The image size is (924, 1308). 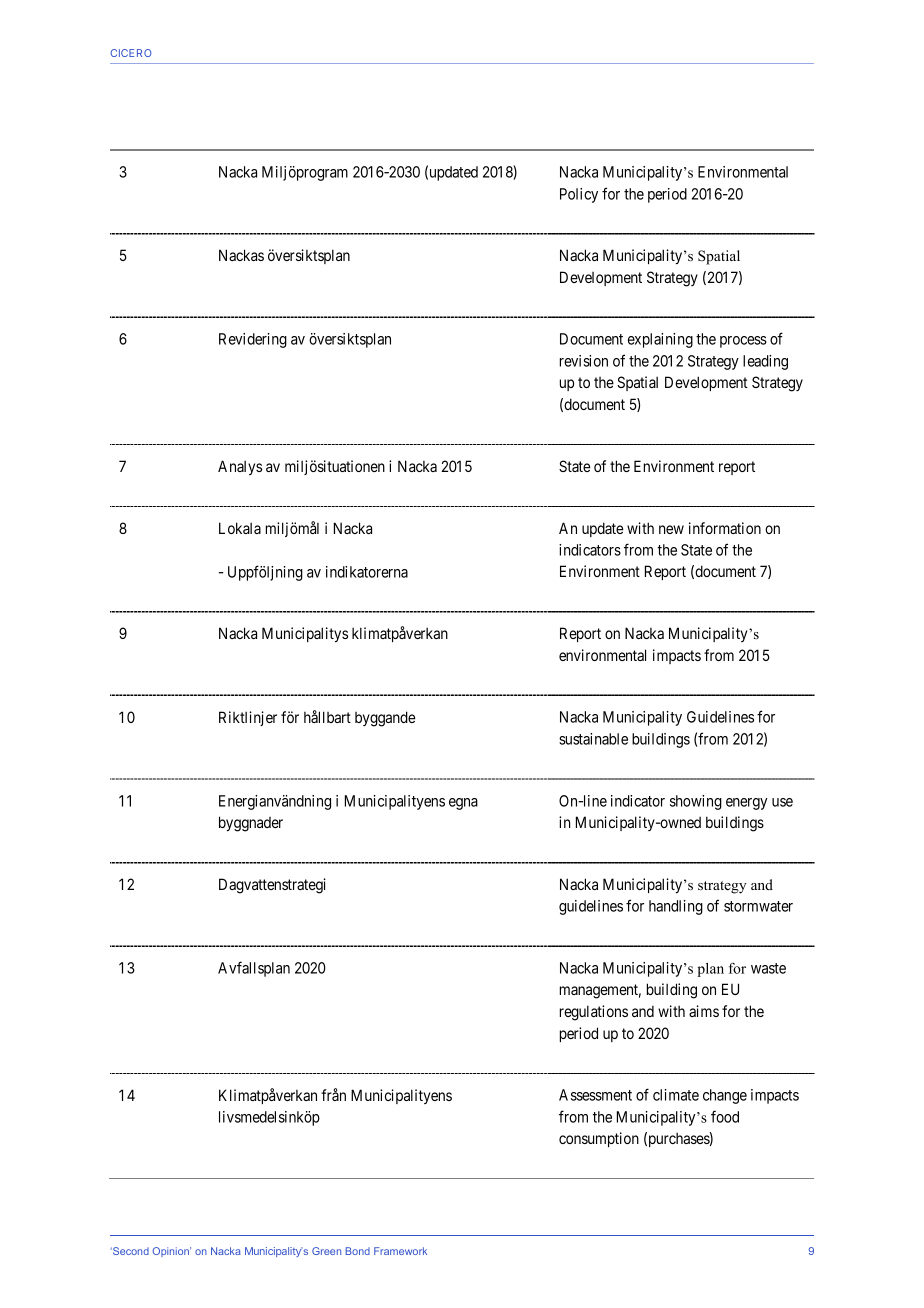 What do you see at coordinates (326, 1251) in the page?
I see `Green` at bounding box center [326, 1251].
